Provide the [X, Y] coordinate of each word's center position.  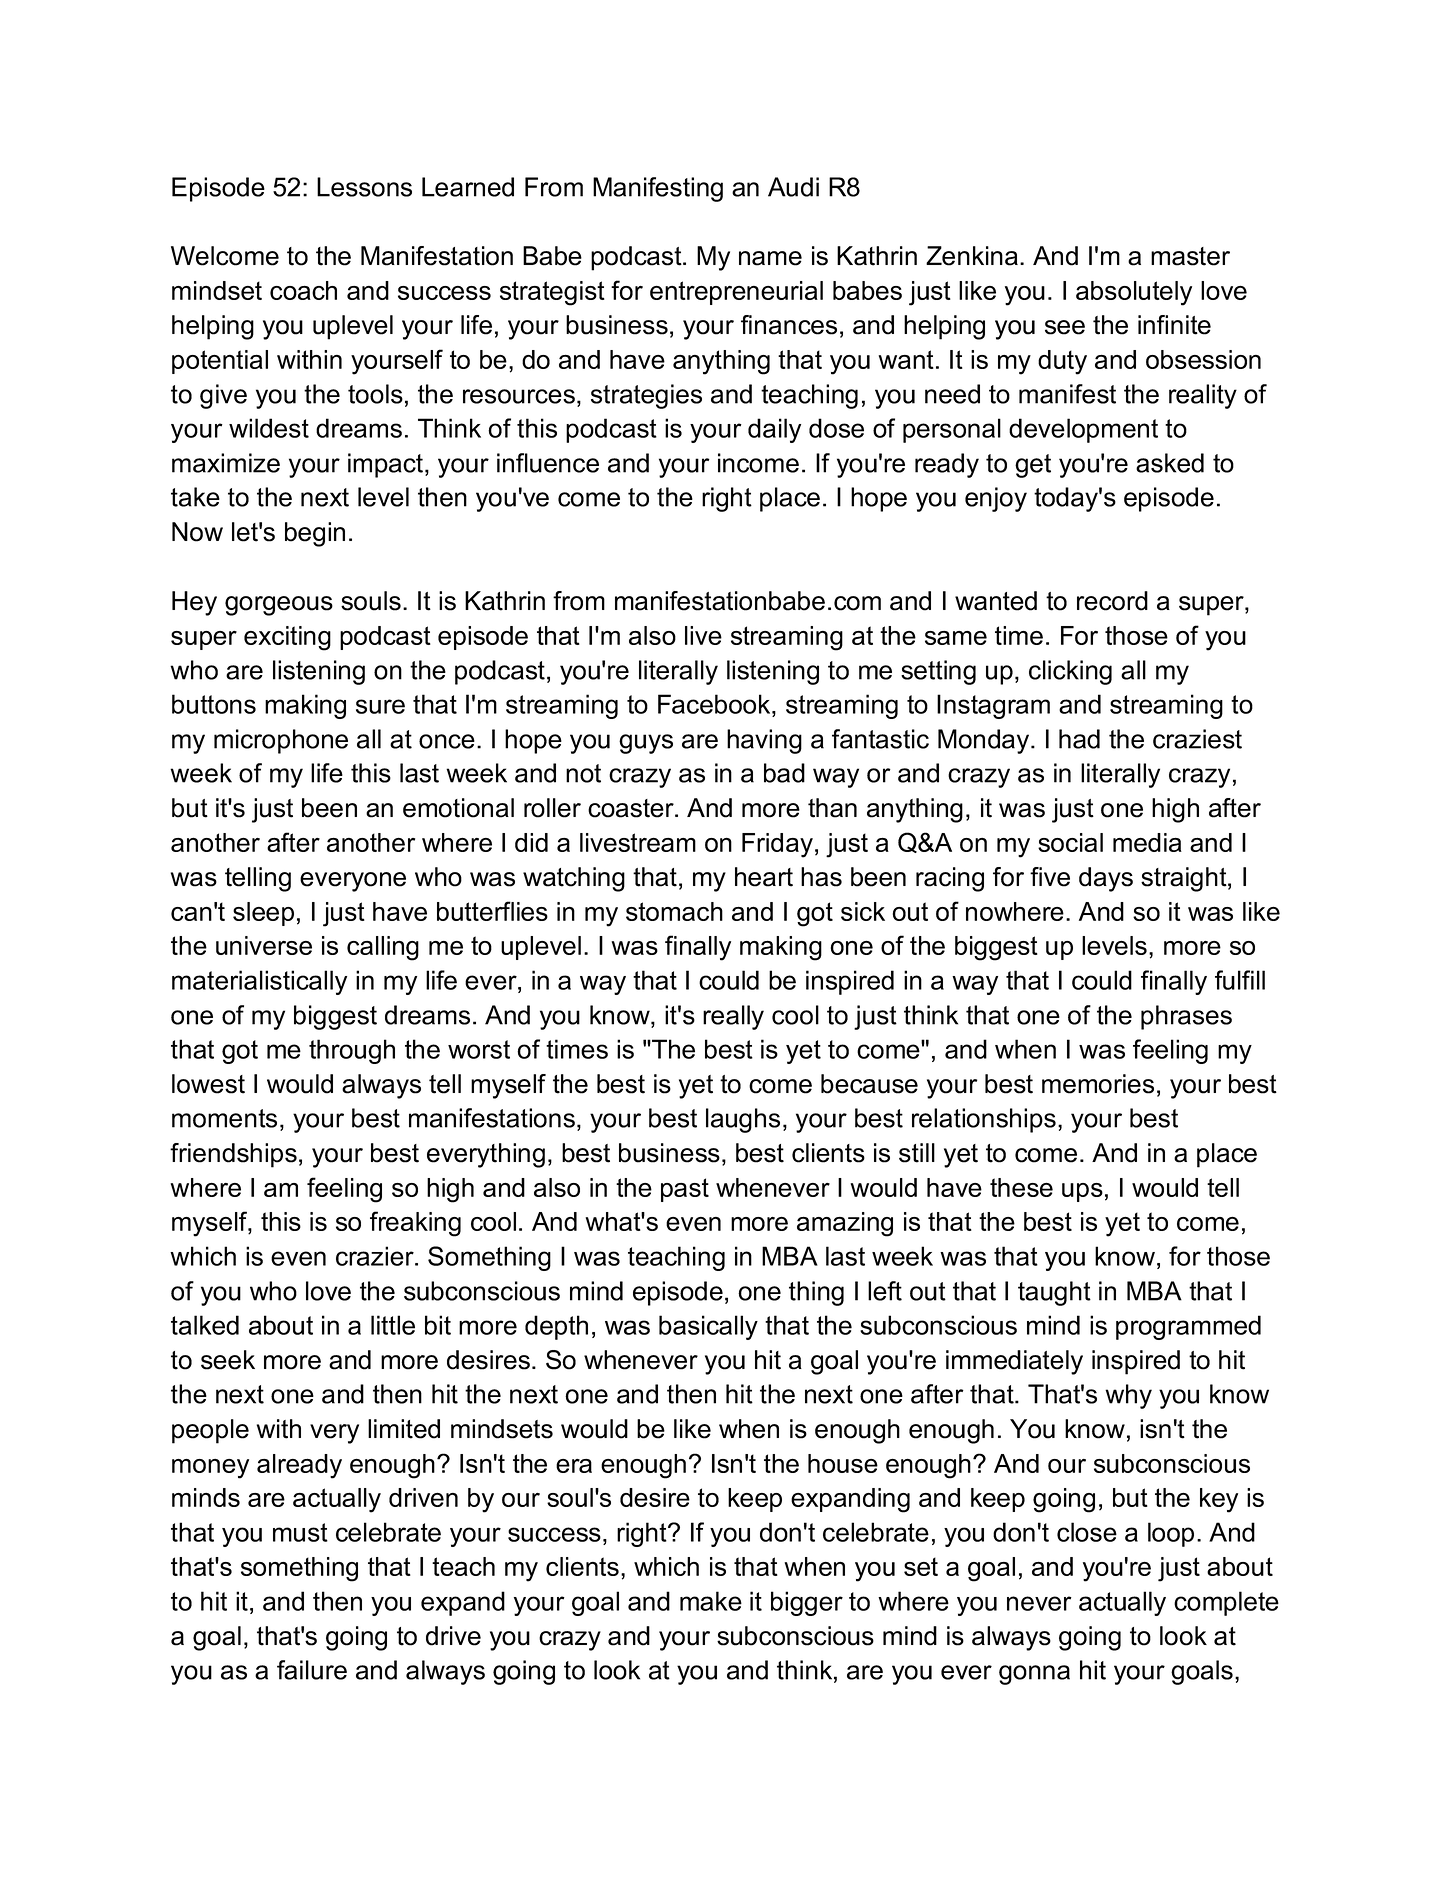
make [711, 1601]
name [770, 258]
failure [312, 1670]
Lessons [364, 187]
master [1190, 256]
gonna [1034, 1675]
